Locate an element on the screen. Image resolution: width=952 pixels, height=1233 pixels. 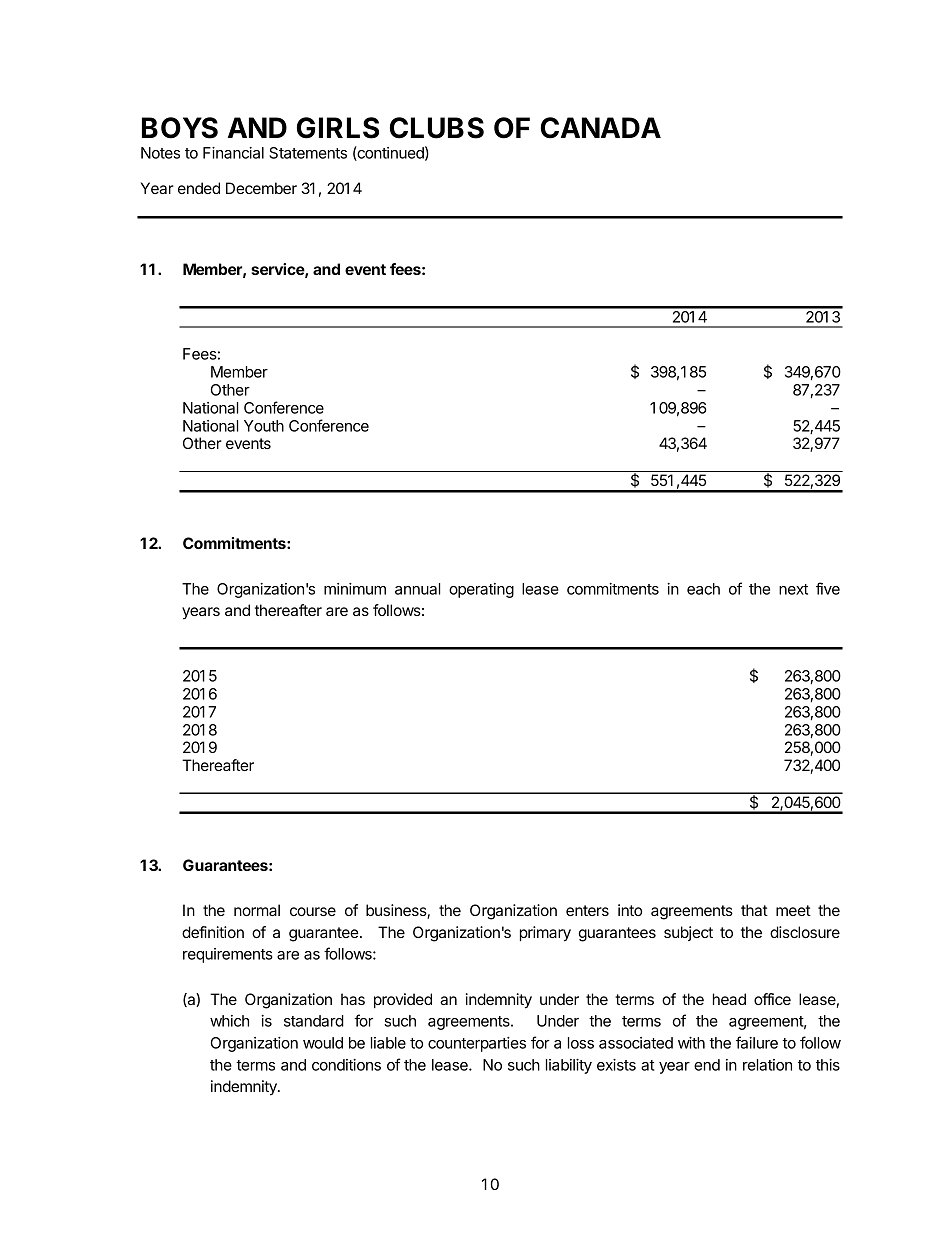
operating is located at coordinates (481, 590).
